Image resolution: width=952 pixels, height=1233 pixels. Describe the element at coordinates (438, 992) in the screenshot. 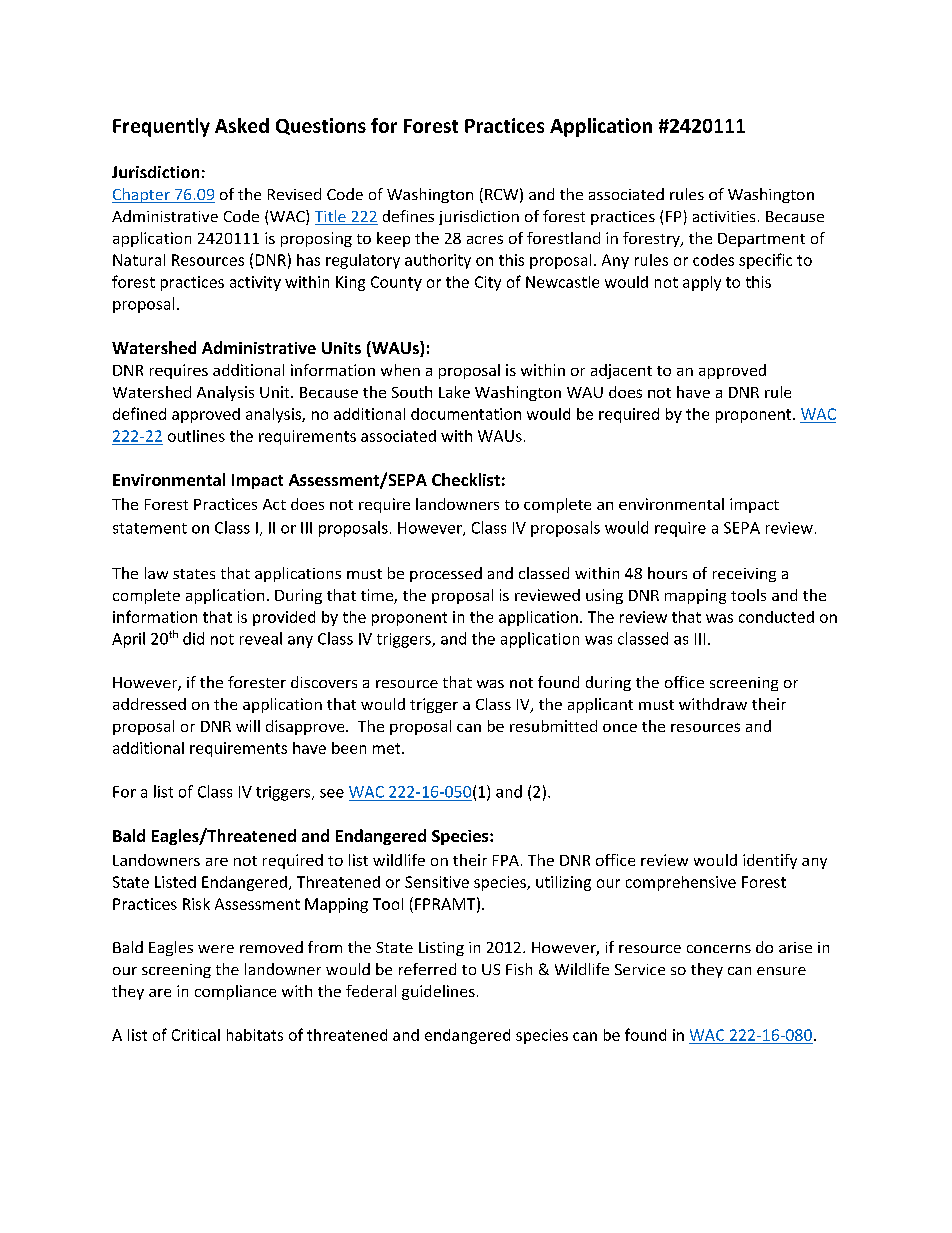

I see `guidelines` at that location.
